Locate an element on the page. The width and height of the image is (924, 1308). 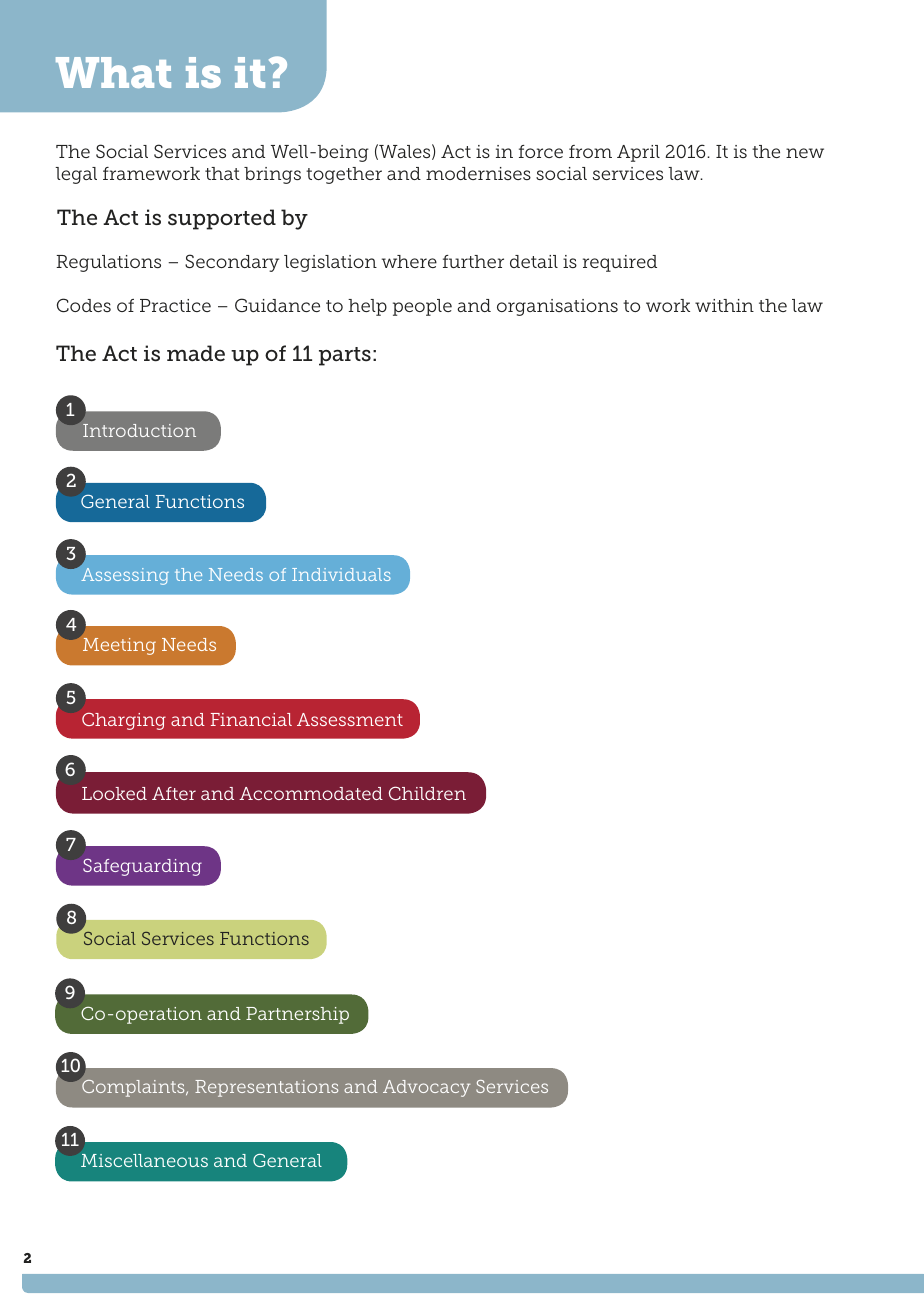
Individuals is located at coordinates (341, 574).
